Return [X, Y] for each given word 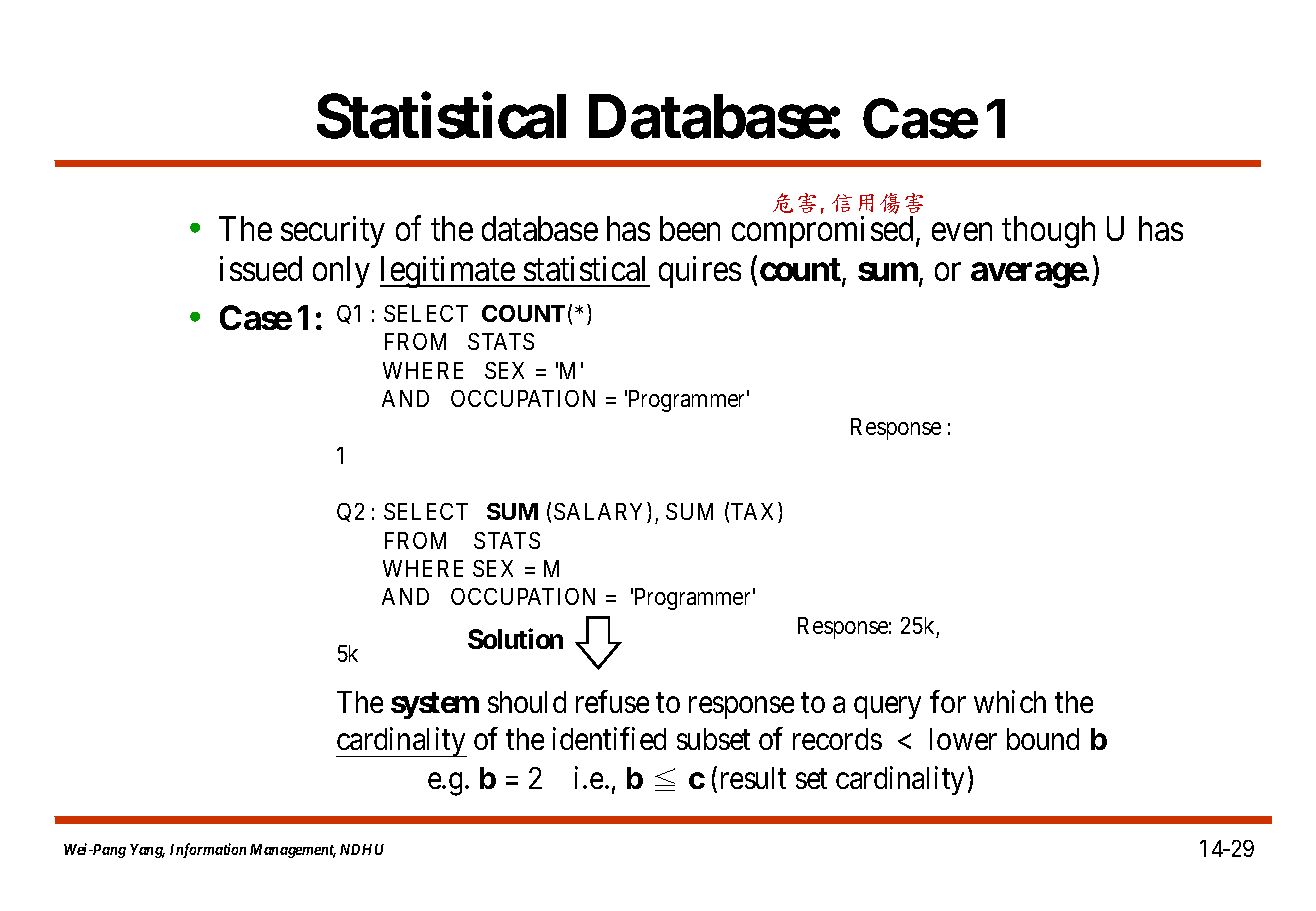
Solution [515, 639]
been [690, 228]
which [1010, 702]
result [753, 778]
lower [963, 739]
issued [261, 268]
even [962, 232]
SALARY [601, 512]
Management [293, 851]
